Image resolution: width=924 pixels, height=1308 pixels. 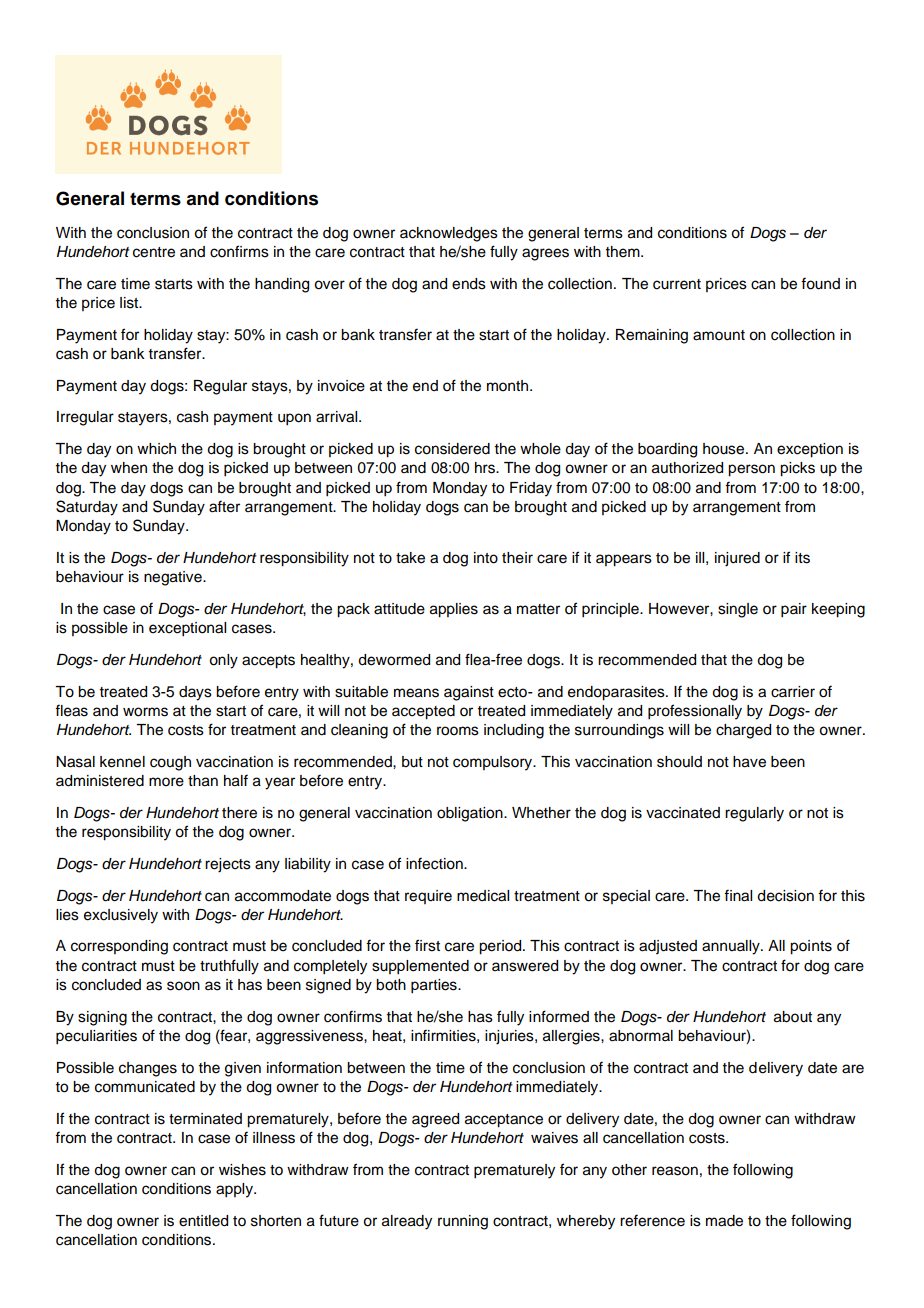 What do you see at coordinates (183, 986) in the page?
I see `soon` at bounding box center [183, 986].
